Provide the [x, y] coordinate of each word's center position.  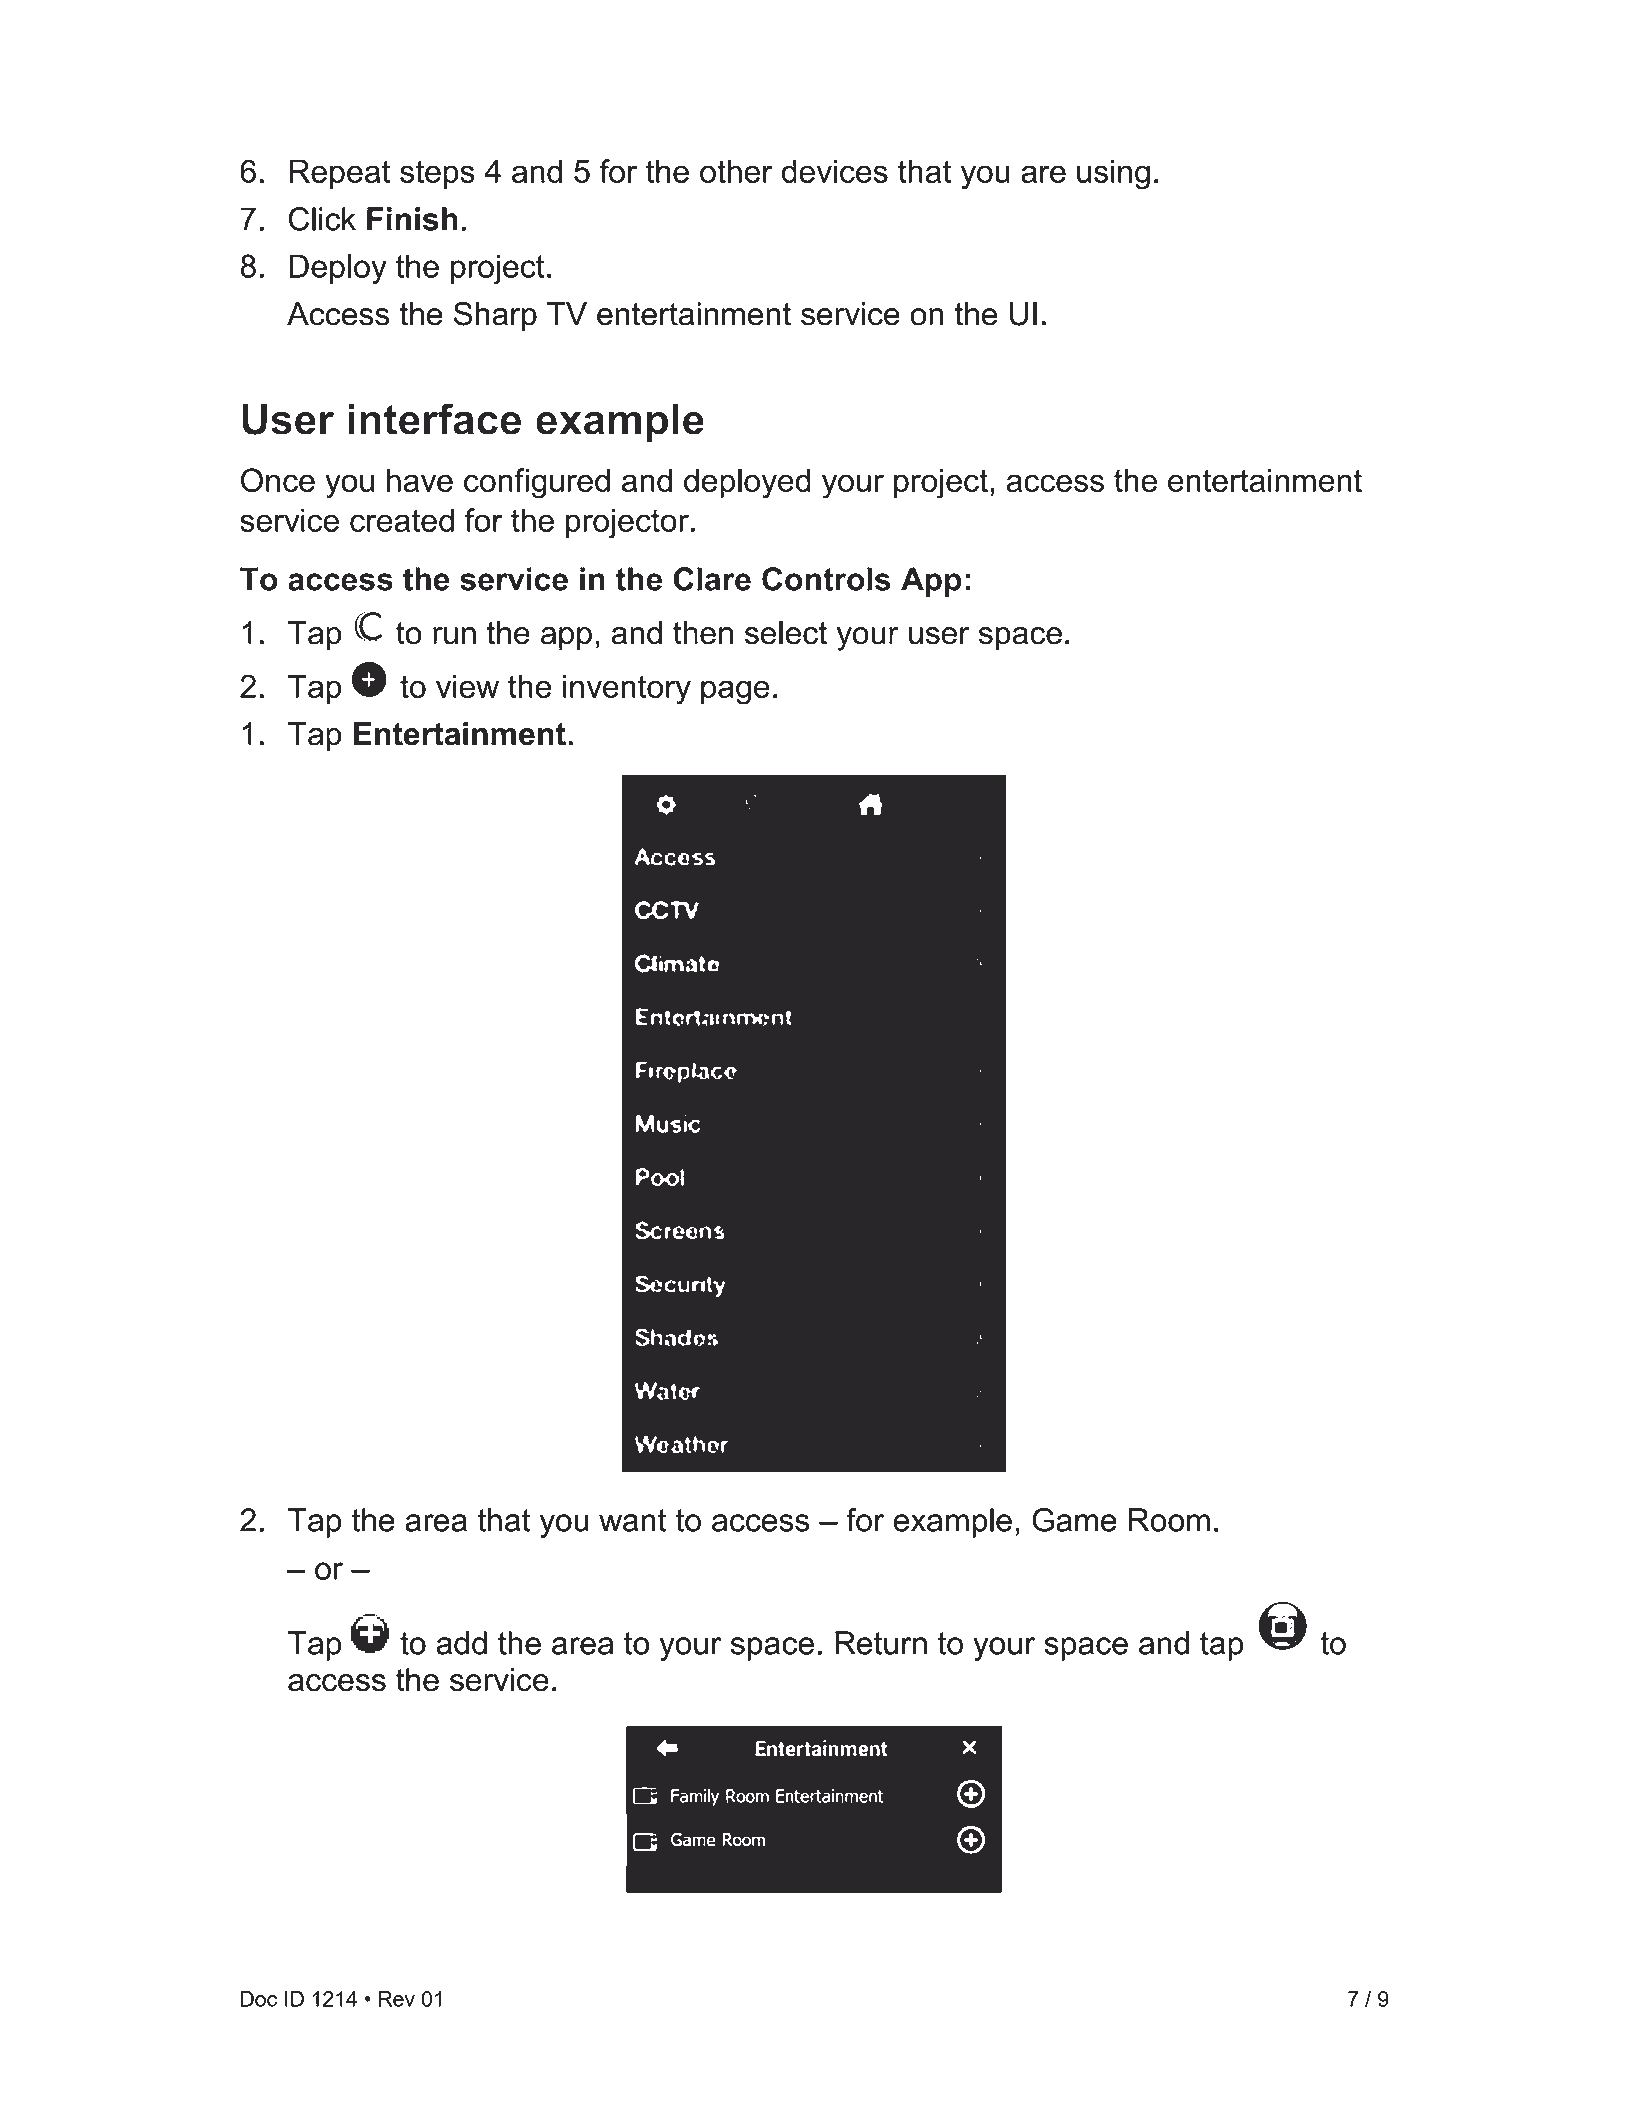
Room [1169, 1520]
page [735, 692]
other [736, 171]
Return [881, 1643]
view [467, 686]
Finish [412, 219]
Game [1074, 1520]
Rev [397, 1999]
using [1113, 174]
